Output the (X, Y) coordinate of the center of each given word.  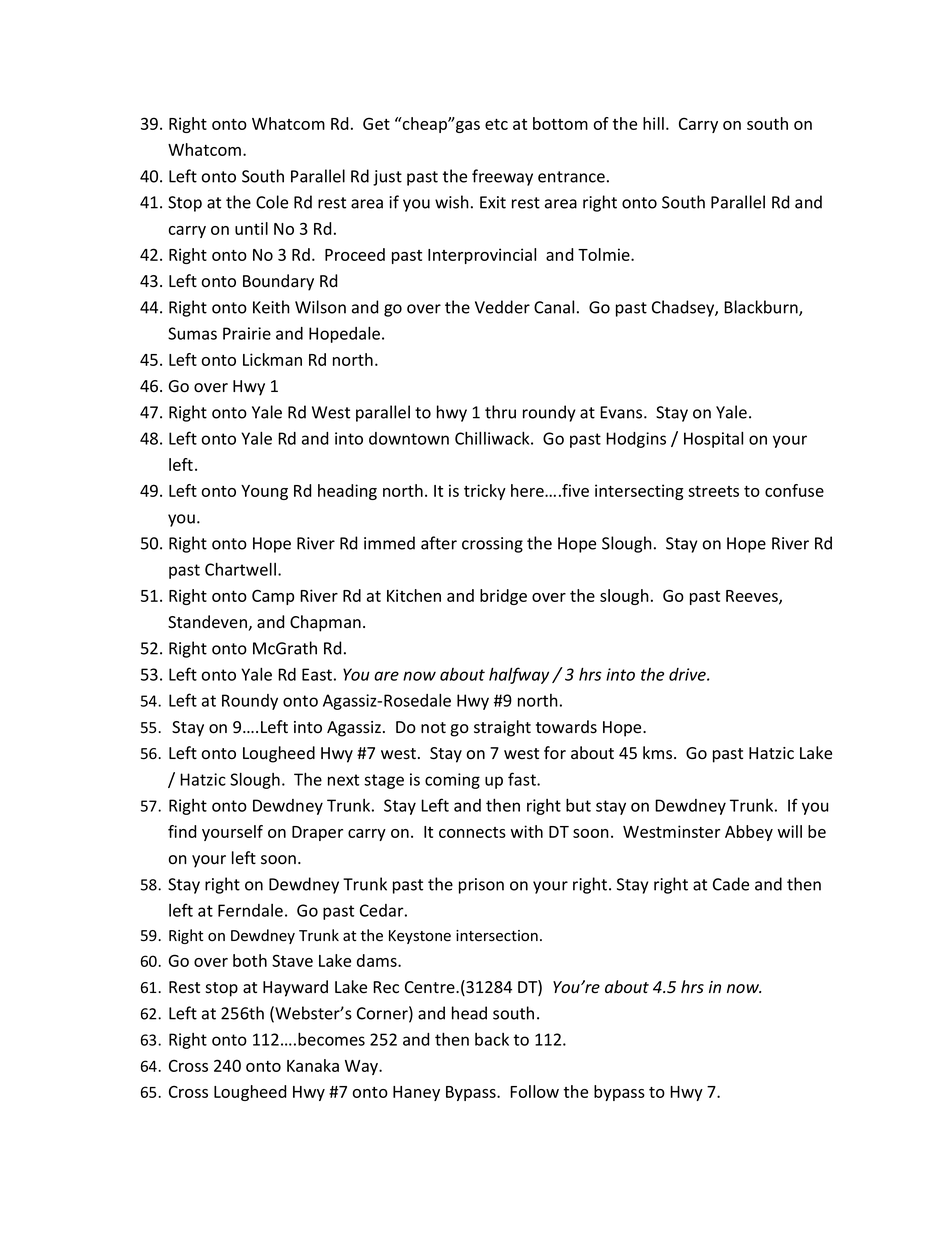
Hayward (295, 988)
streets (713, 491)
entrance (571, 177)
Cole (272, 202)
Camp (273, 597)
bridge (503, 597)
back (492, 1039)
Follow (534, 1091)
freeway (502, 177)
